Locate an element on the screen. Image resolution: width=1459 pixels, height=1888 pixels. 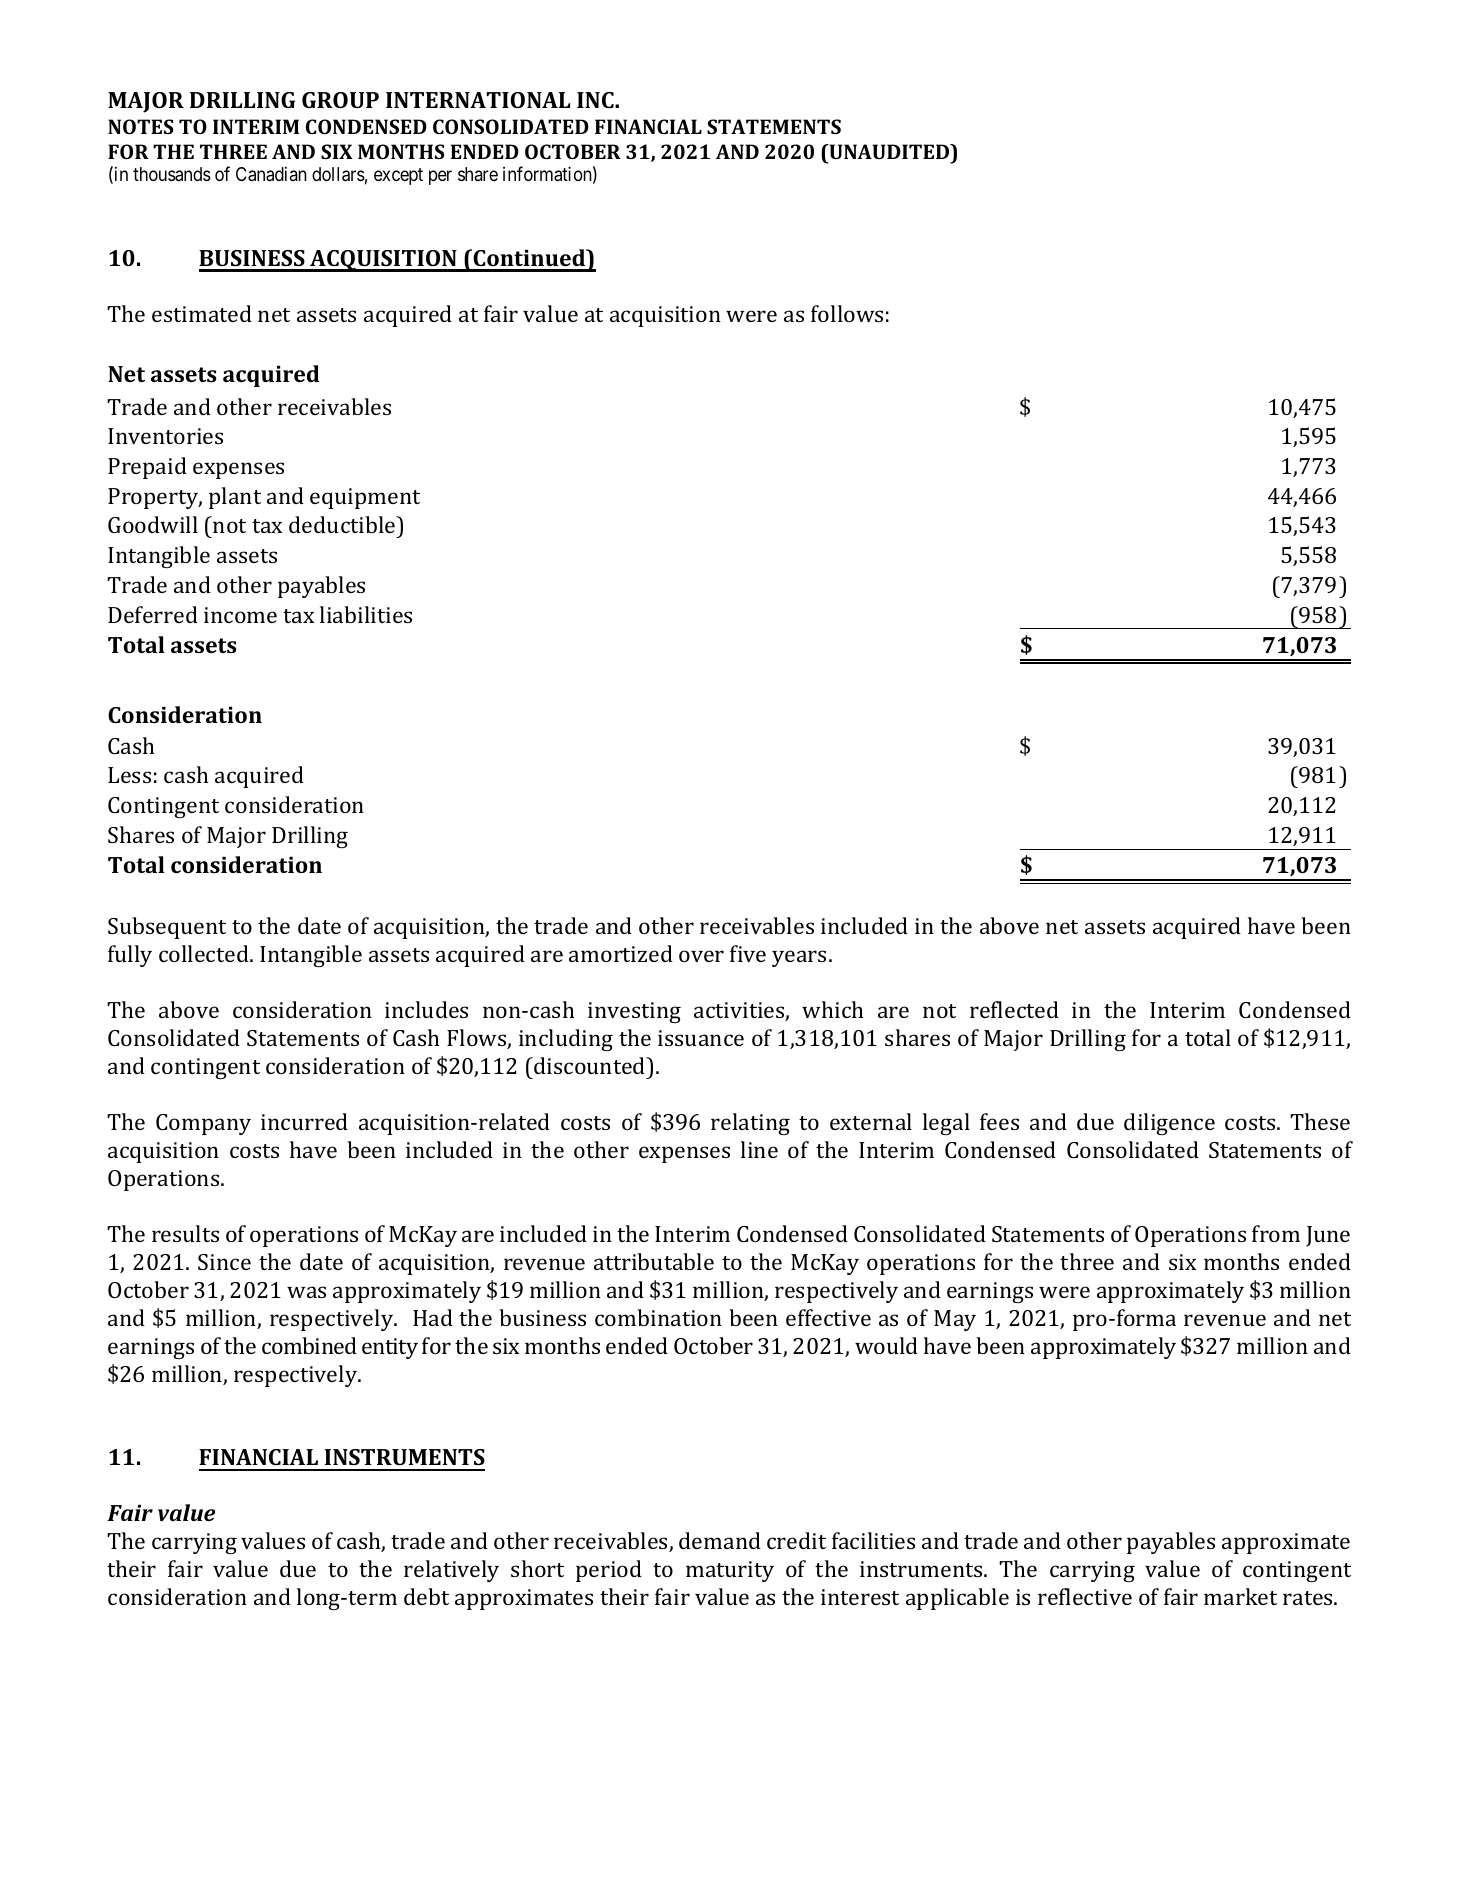
results is located at coordinates (185, 1233).
